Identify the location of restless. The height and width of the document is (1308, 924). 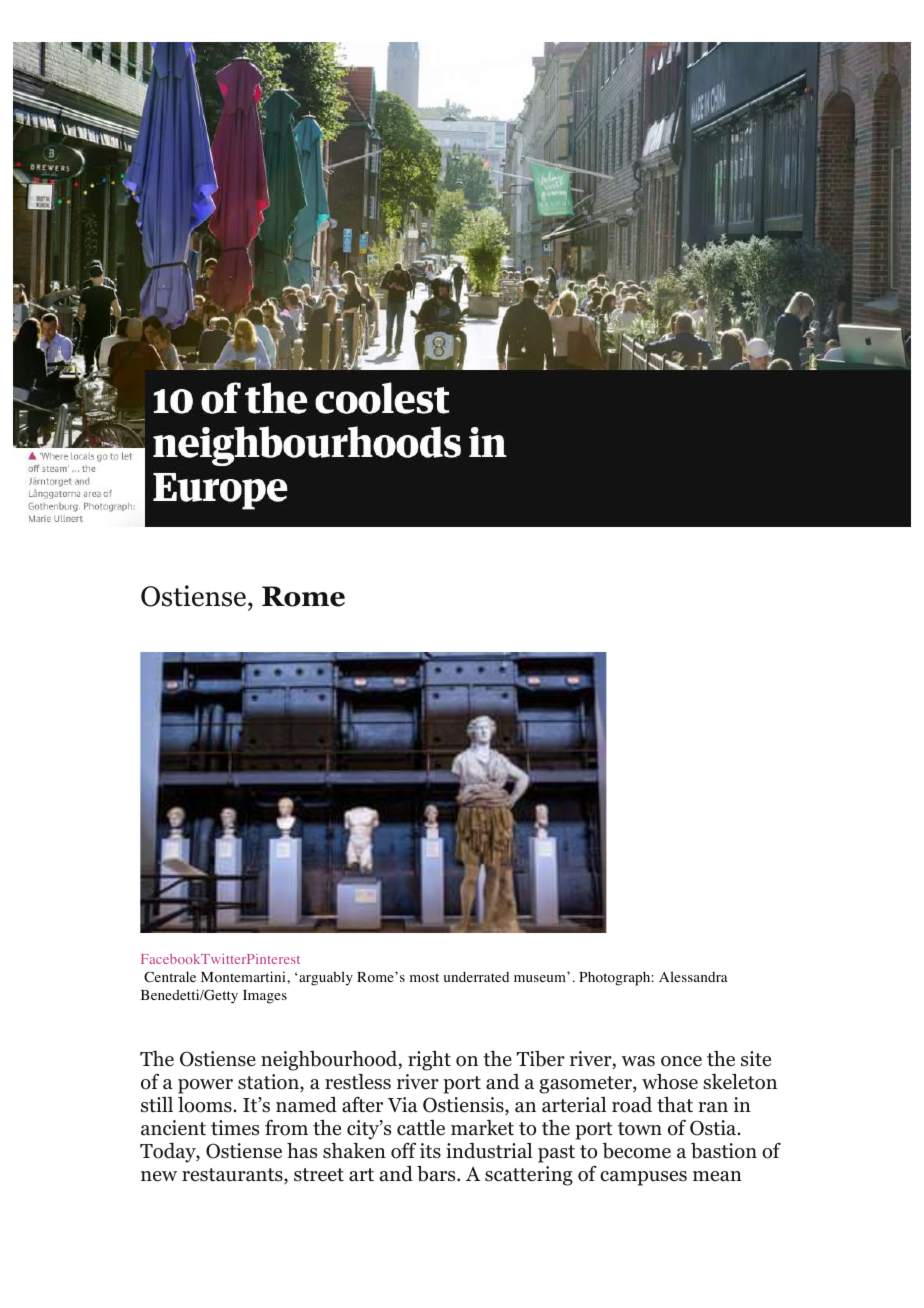
(358, 1082).
